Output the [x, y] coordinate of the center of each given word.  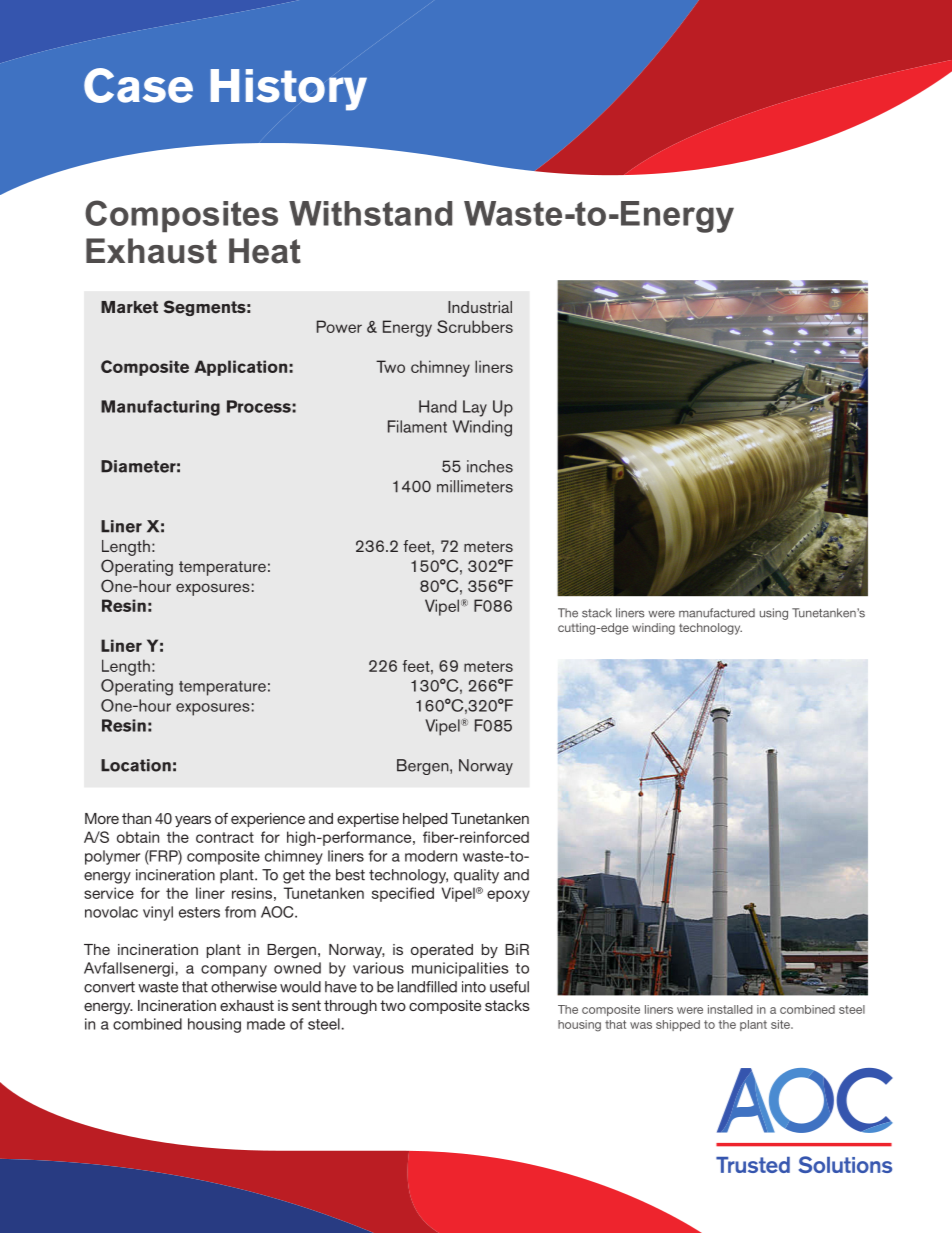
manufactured [717, 613]
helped [425, 820]
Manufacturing [160, 408]
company [234, 971]
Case [138, 85]
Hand [438, 406]
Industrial [480, 307]
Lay [475, 408]
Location [136, 765]
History [289, 90]
